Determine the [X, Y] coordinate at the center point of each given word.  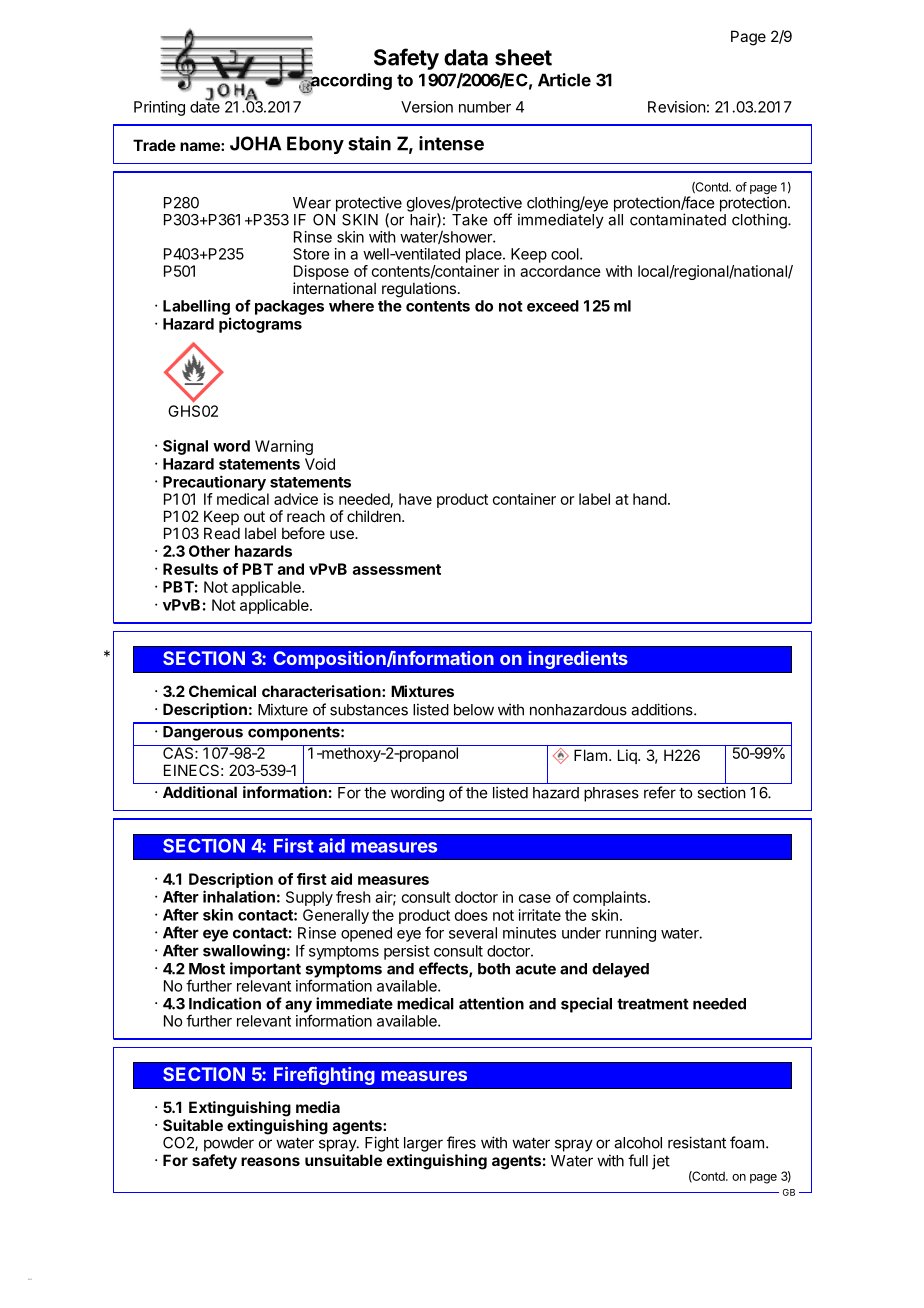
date [205, 106]
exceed [553, 306]
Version [427, 107]
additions [663, 709]
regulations [419, 290]
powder [229, 1144]
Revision [677, 107]
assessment [397, 569]
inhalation [239, 896]
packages [289, 307]
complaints [611, 898]
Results [190, 569]
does [471, 915]
